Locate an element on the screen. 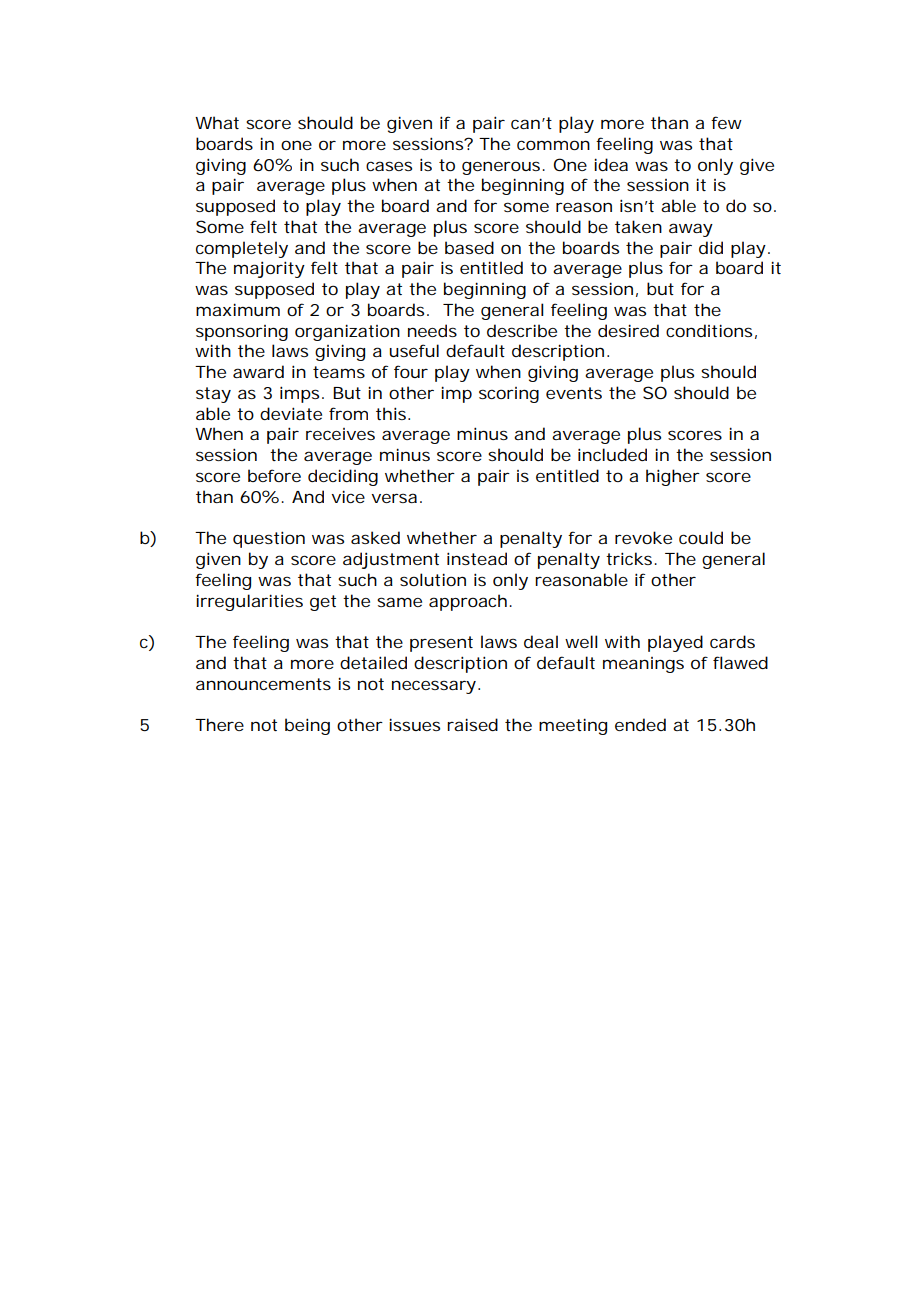 The width and height of the screenshot is (924, 1308). based is located at coordinates (469, 247).
